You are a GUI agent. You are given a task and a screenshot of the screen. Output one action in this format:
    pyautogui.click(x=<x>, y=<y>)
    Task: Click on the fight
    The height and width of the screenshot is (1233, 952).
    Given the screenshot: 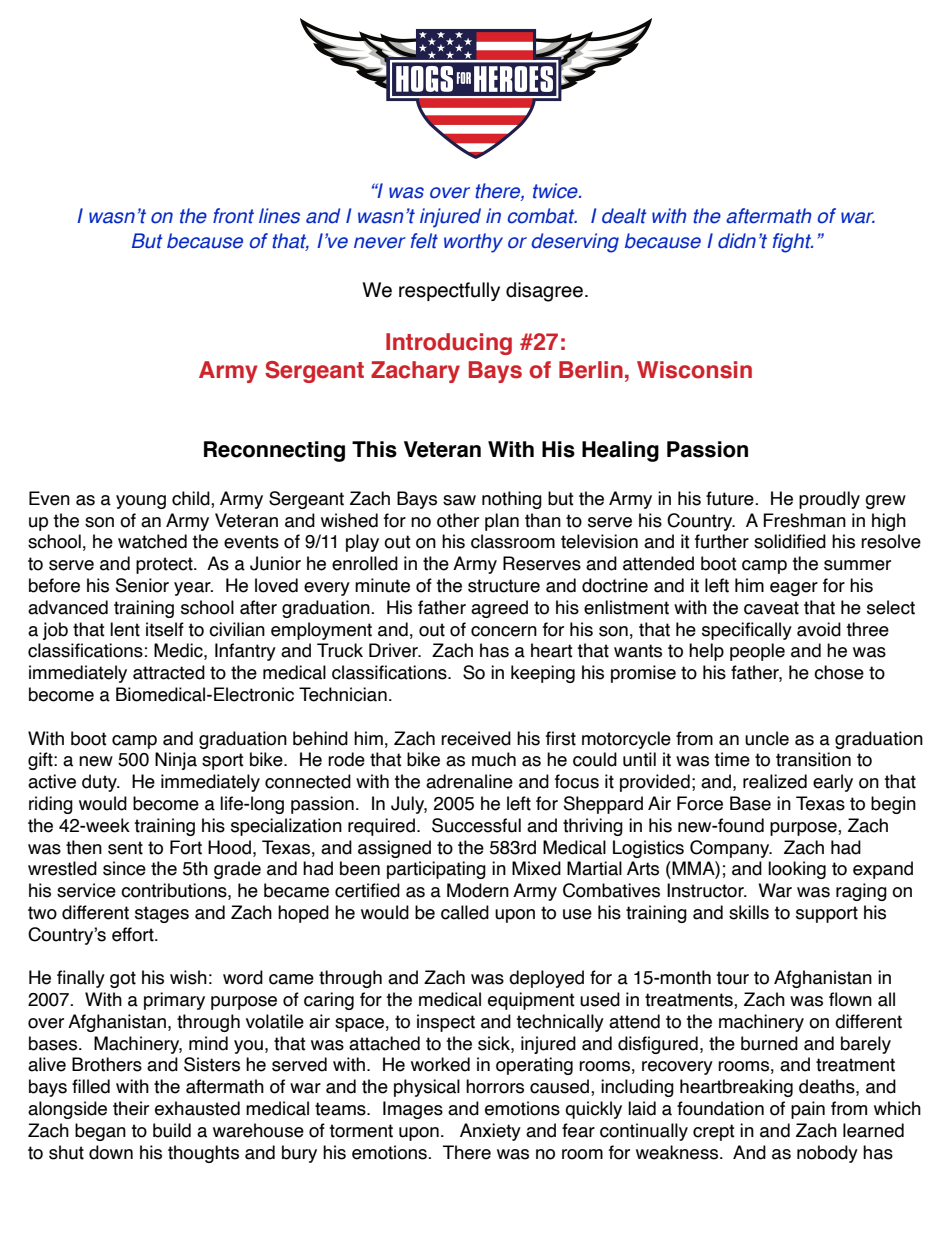 What is the action you would take?
    pyautogui.click(x=793, y=243)
